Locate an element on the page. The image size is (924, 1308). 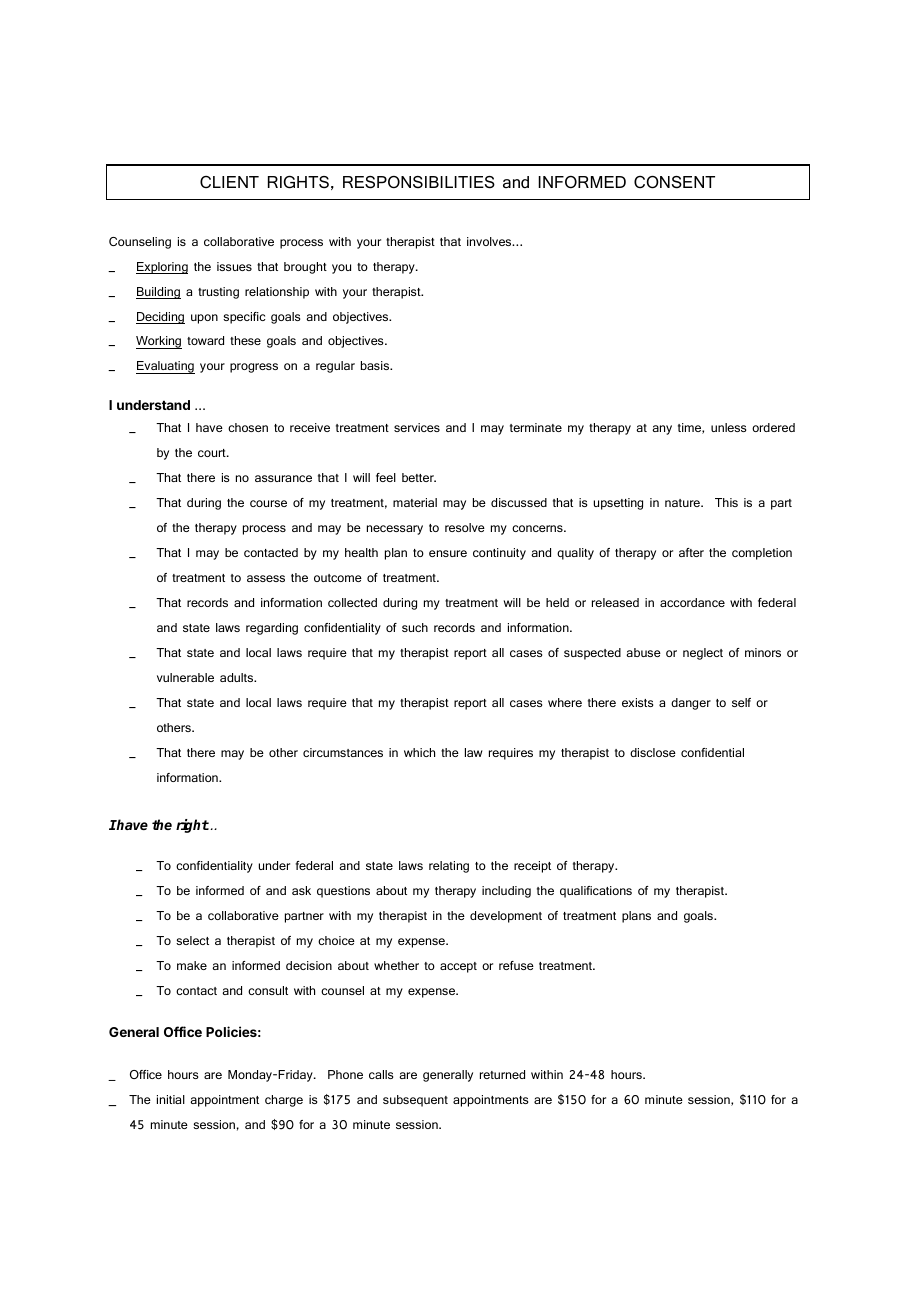
involves is located at coordinates (490, 241).
